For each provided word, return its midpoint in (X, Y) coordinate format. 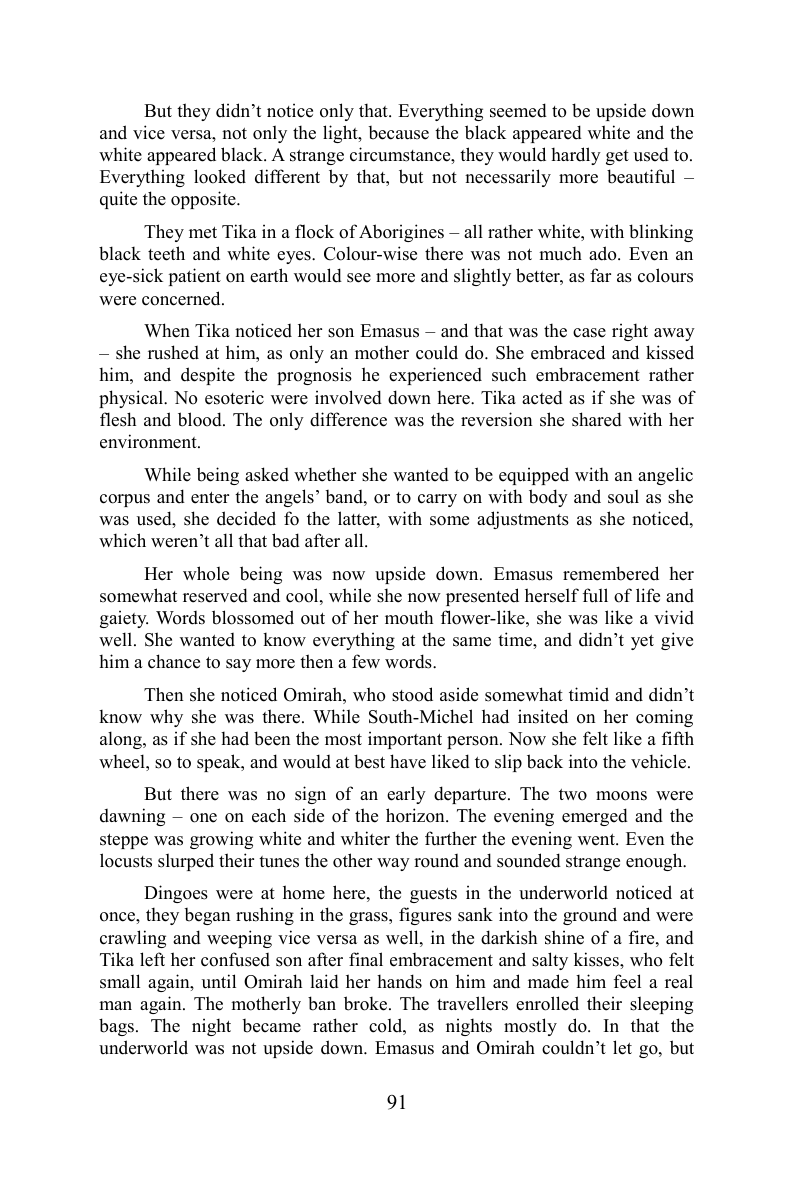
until (219, 981)
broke (367, 1003)
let (622, 1047)
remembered (611, 573)
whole (206, 573)
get (617, 157)
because (398, 133)
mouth (409, 617)
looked (220, 176)
